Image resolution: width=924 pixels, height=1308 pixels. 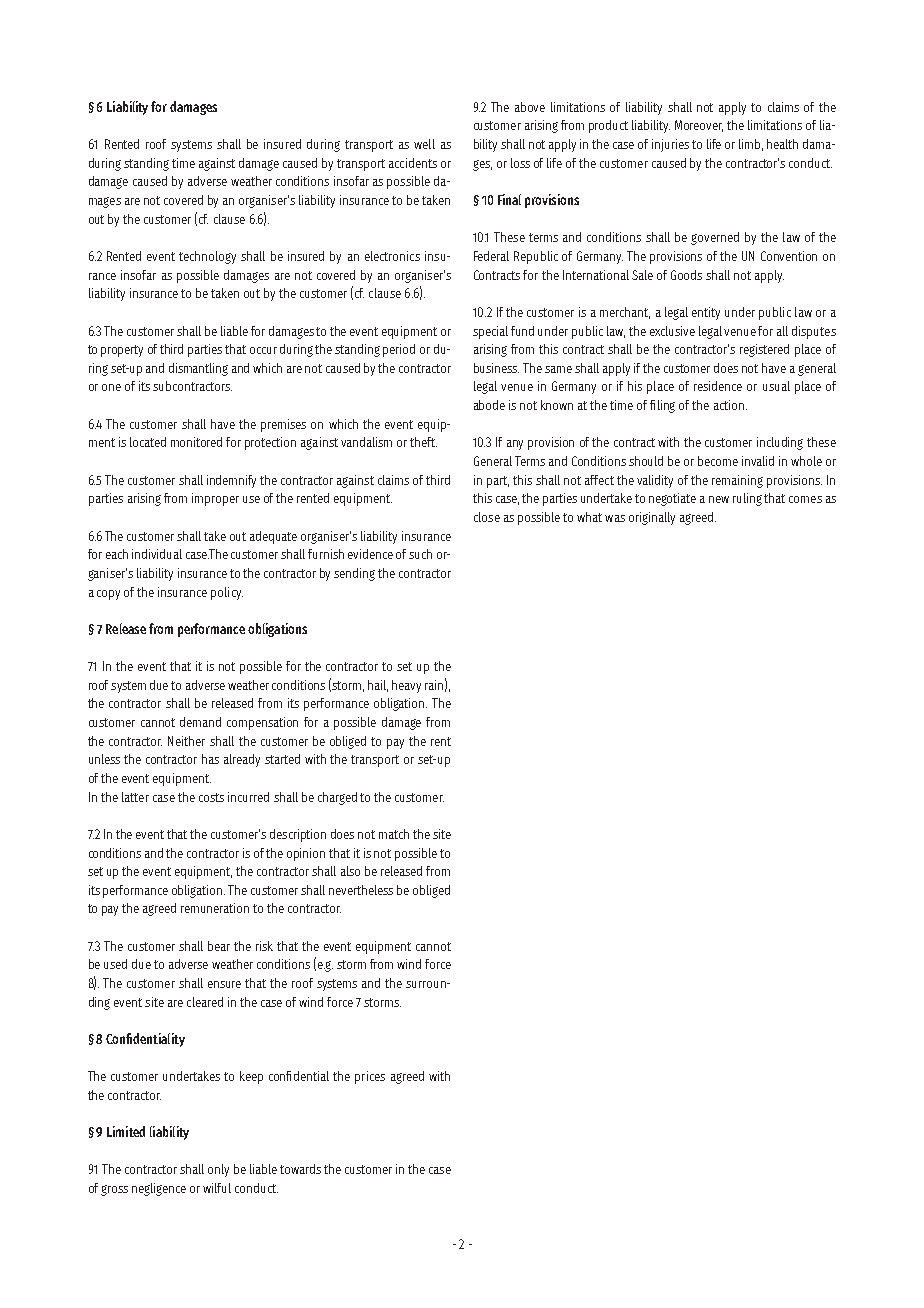 I want to click on policy, so click(x=227, y=593).
